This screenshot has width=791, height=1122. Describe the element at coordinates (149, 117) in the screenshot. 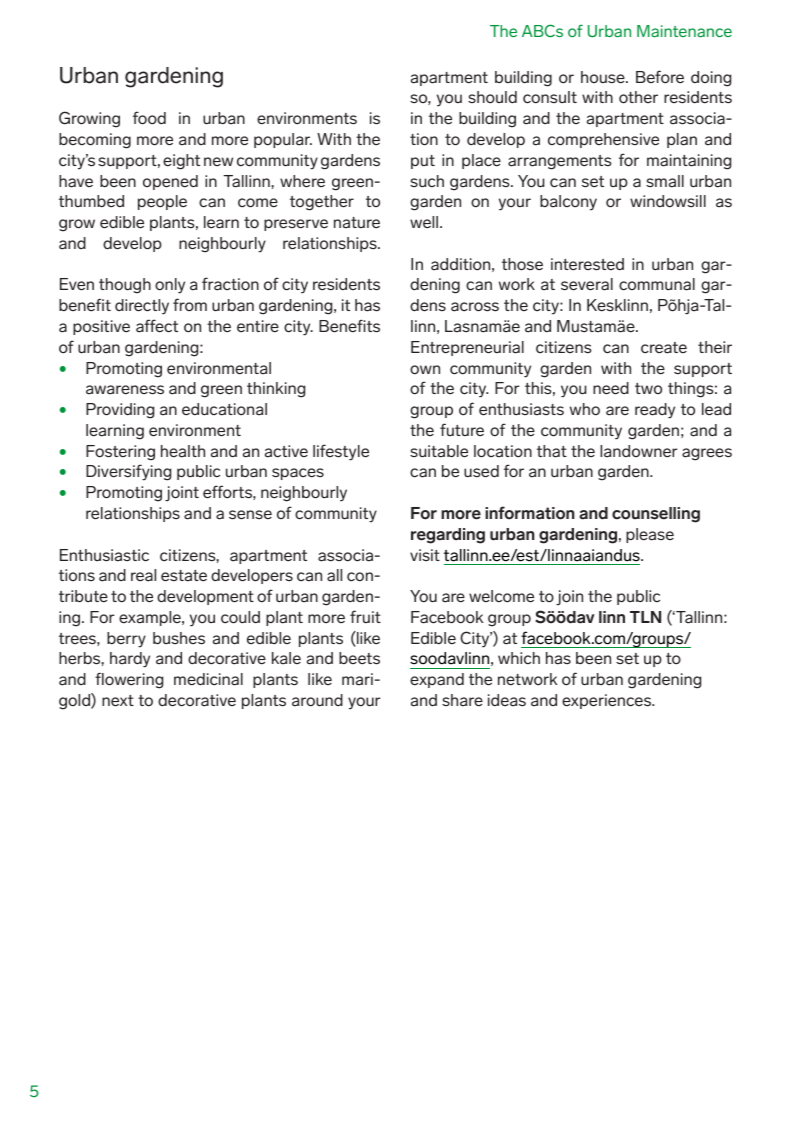

I see `food` at that location.
